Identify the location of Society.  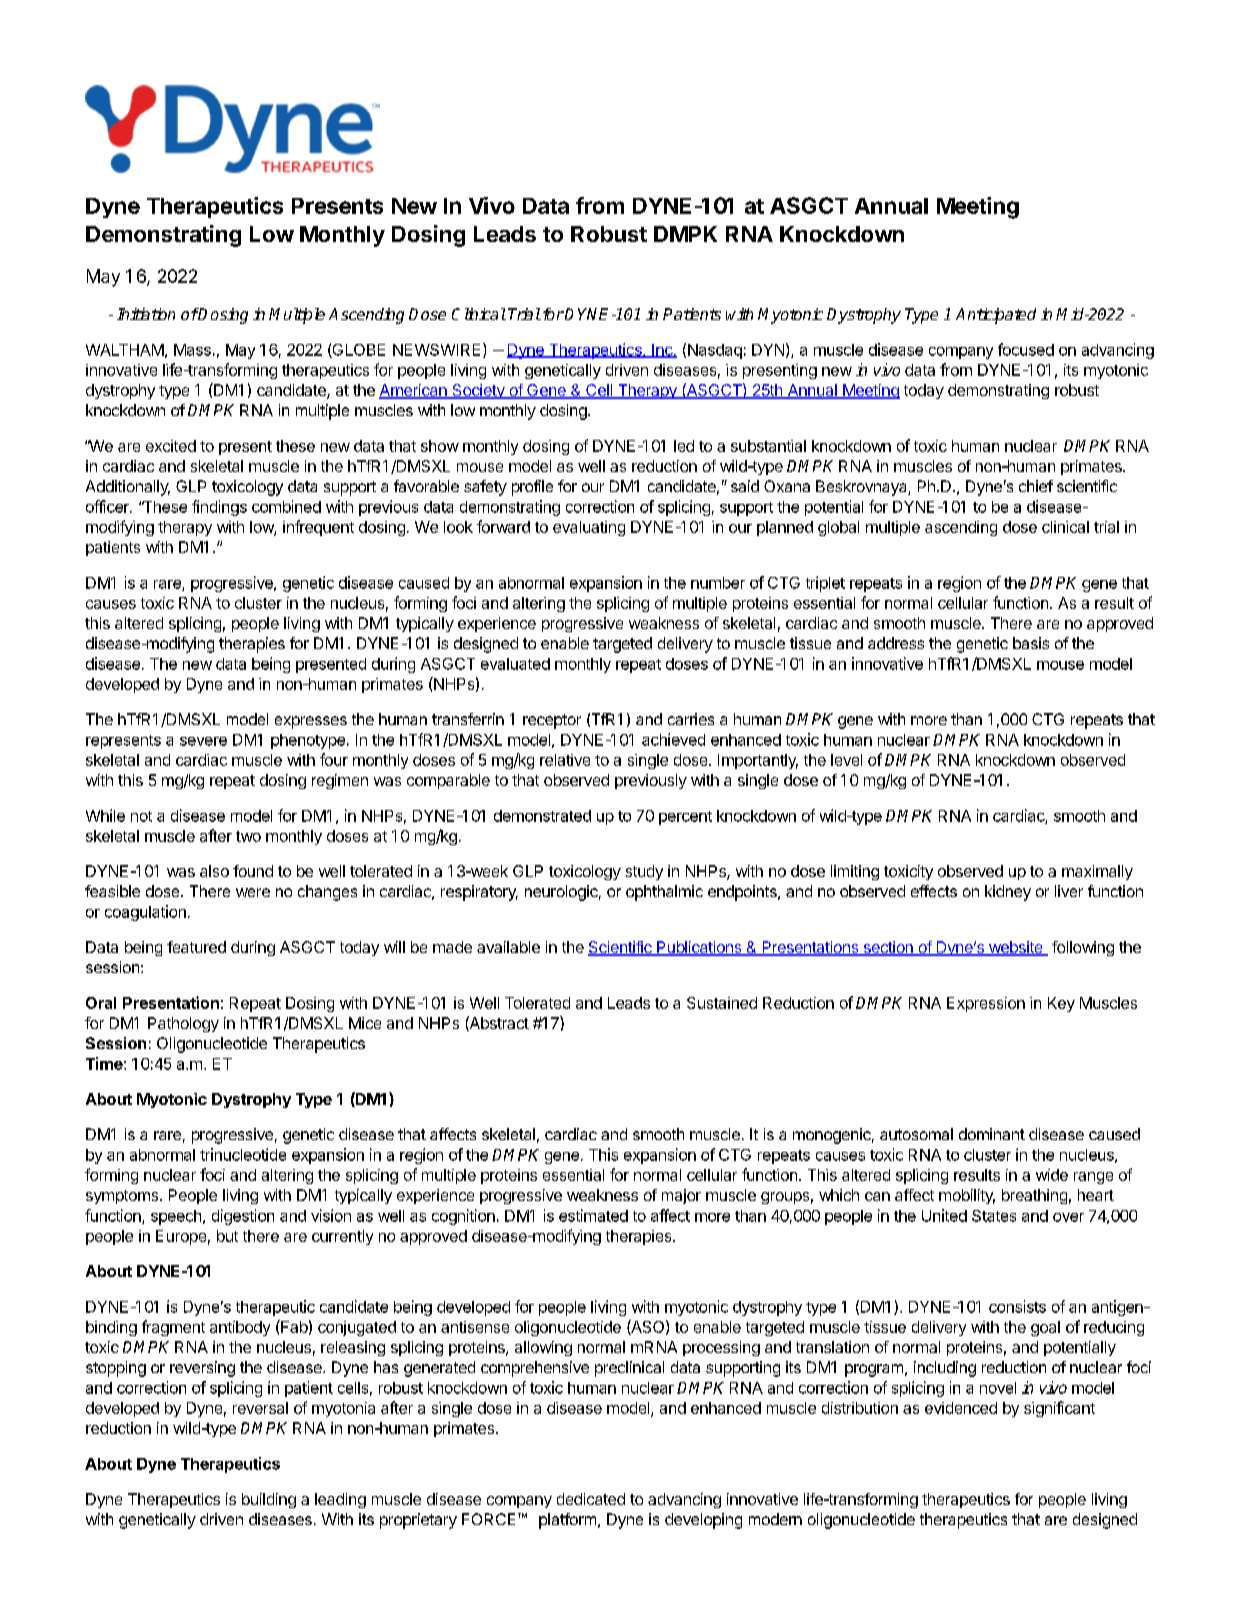
(478, 391).
